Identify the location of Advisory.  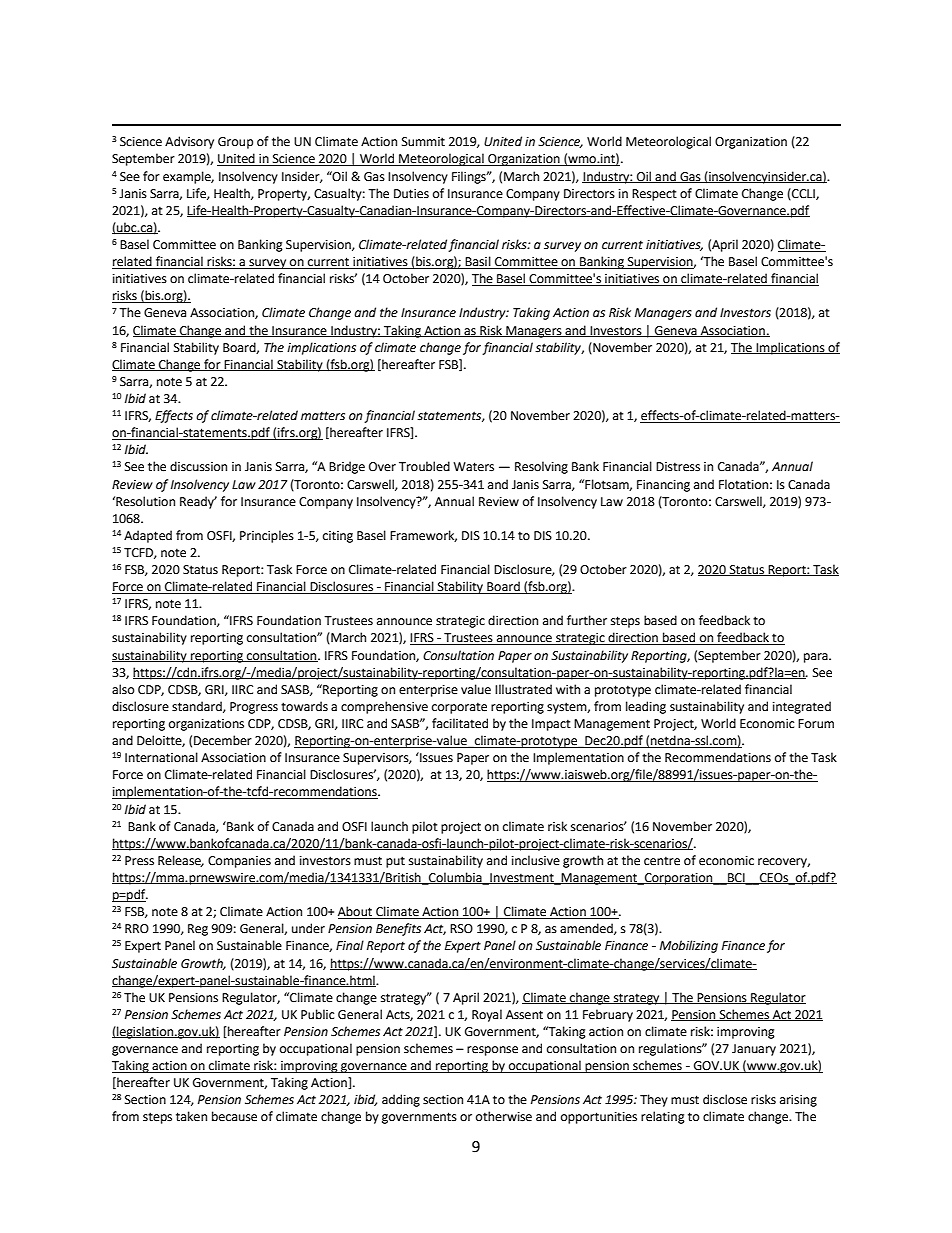
(189, 142).
